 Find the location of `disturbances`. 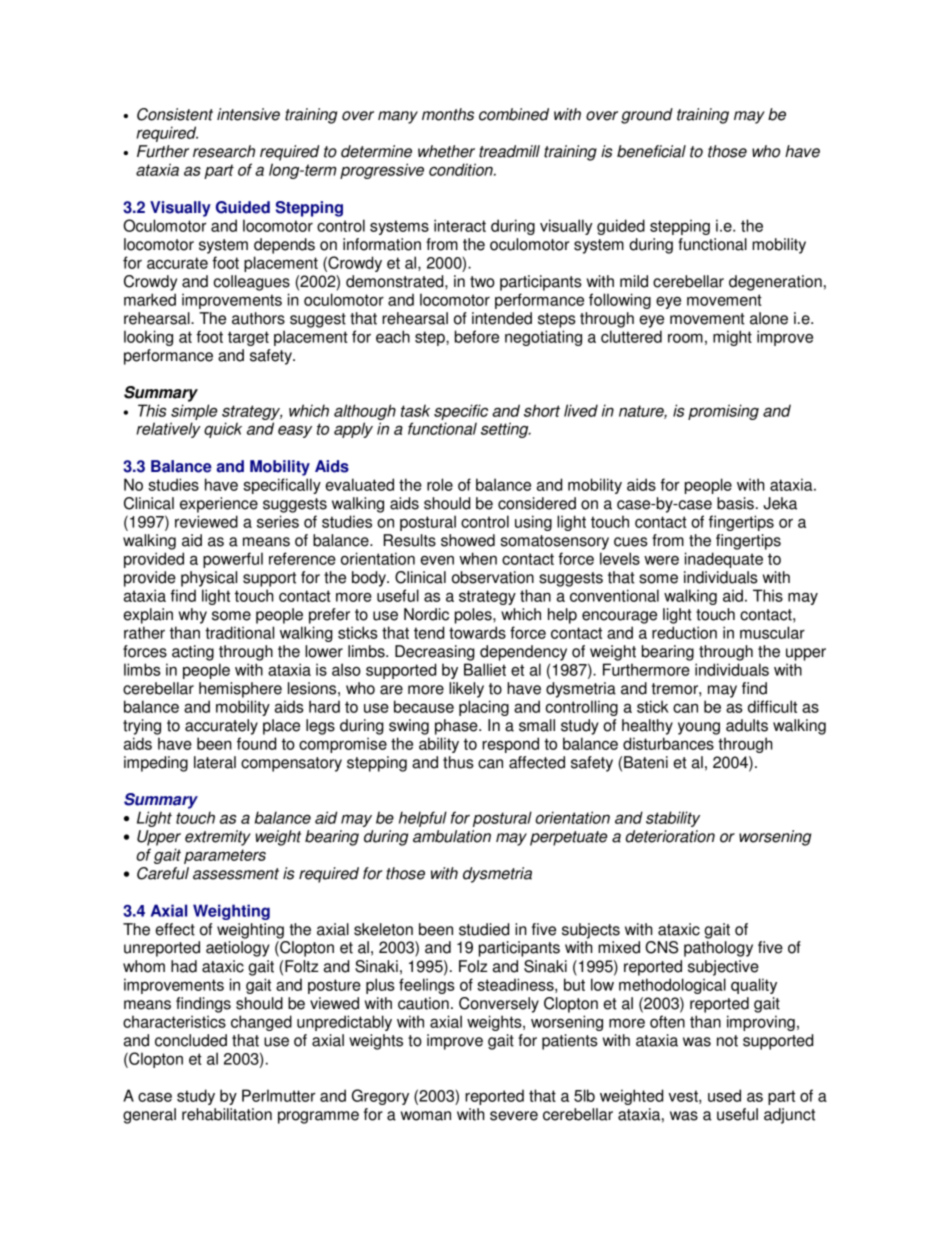

disturbances is located at coordinates (668, 743).
